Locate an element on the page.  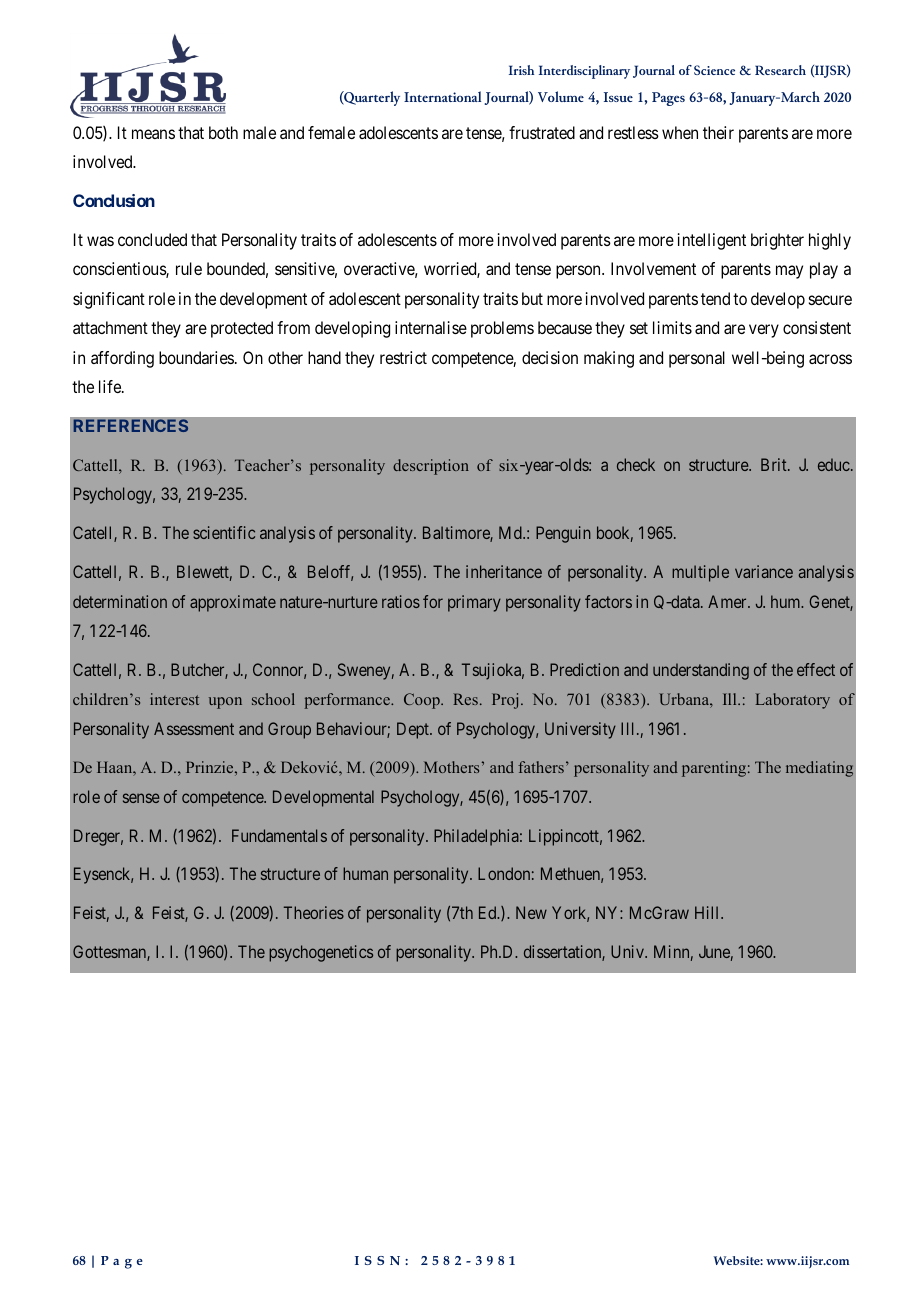
both is located at coordinates (223, 132).
